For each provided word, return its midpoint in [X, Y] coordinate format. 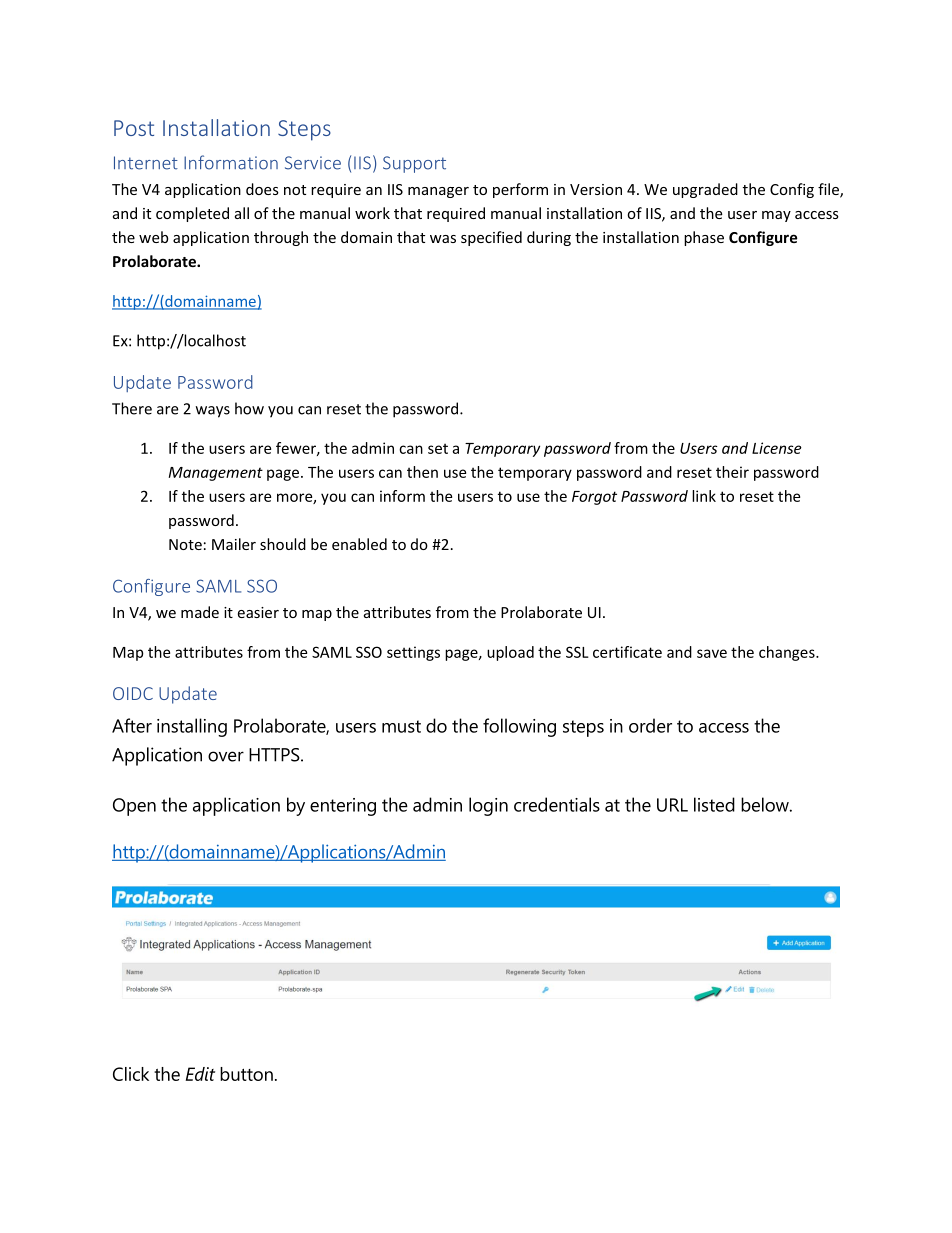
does [262, 189]
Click [131, 1074]
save [712, 653]
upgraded [705, 190]
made [200, 612]
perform [520, 190]
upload [510, 653]
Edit [200, 1074]
